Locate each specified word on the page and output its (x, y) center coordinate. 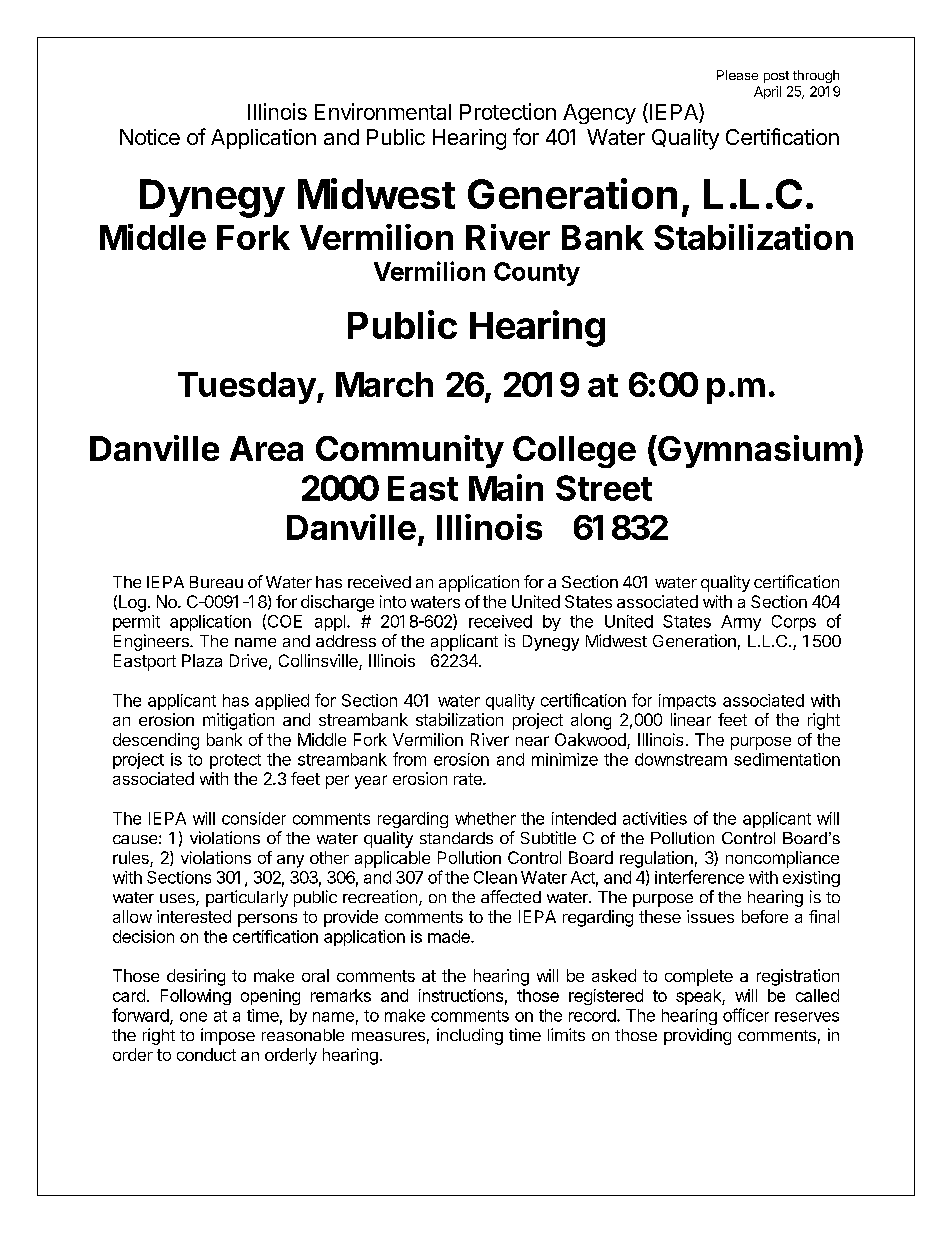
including (470, 1036)
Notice (150, 137)
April (767, 92)
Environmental (383, 111)
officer (746, 1015)
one (193, 1017)
